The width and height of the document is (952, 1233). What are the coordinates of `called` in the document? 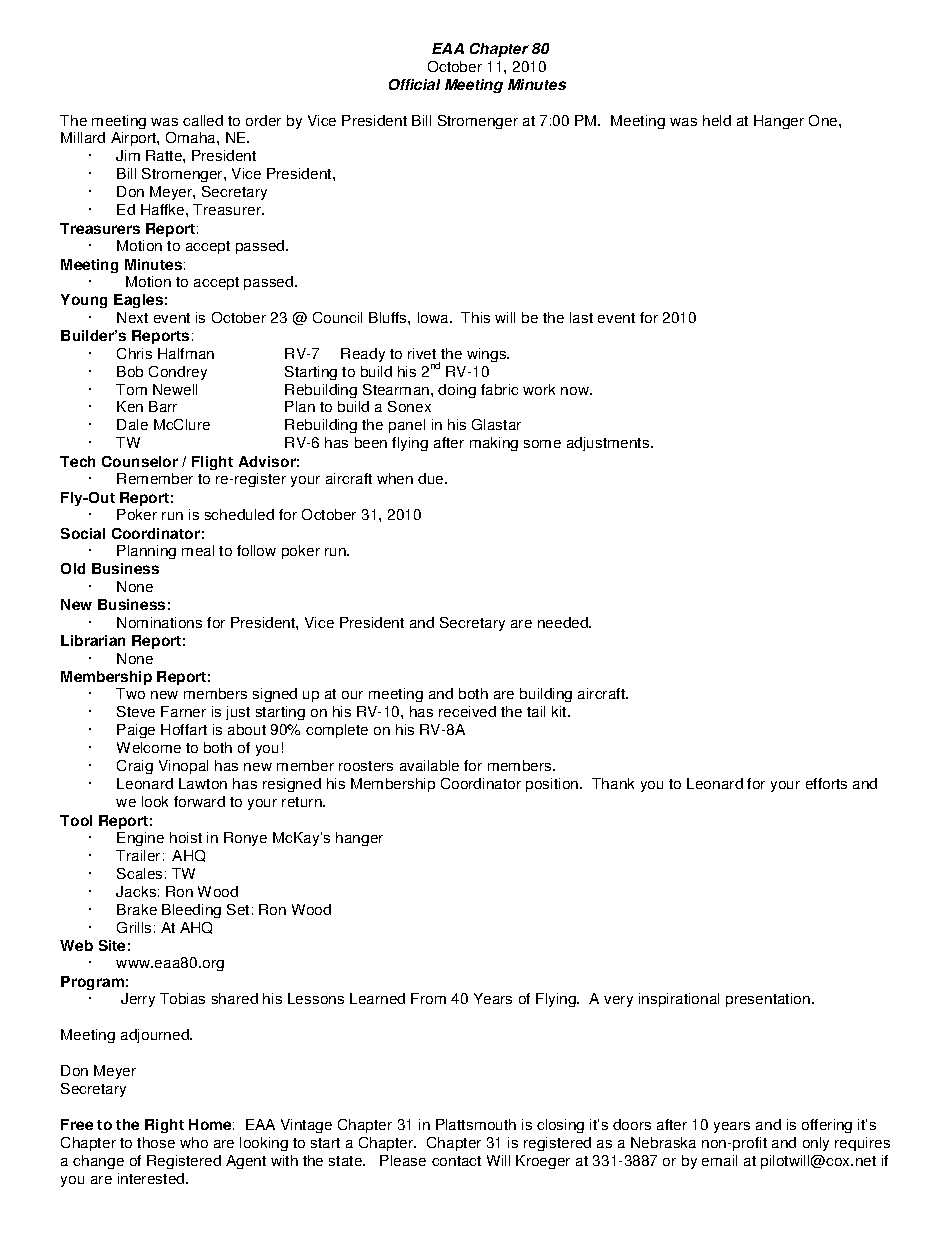 It's located at (203, 120).
